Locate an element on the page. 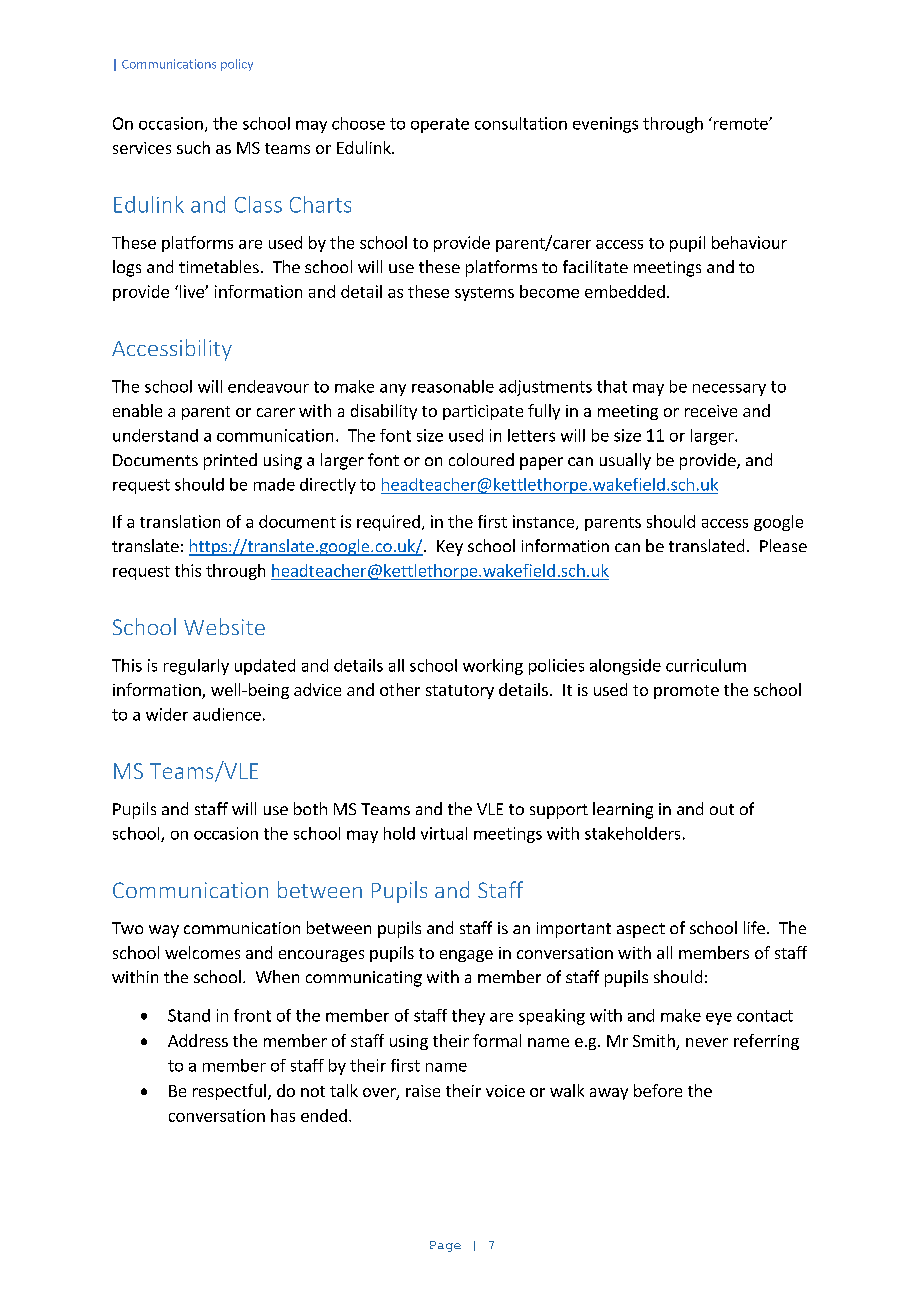  operate is located at coordinates (440, 125).
